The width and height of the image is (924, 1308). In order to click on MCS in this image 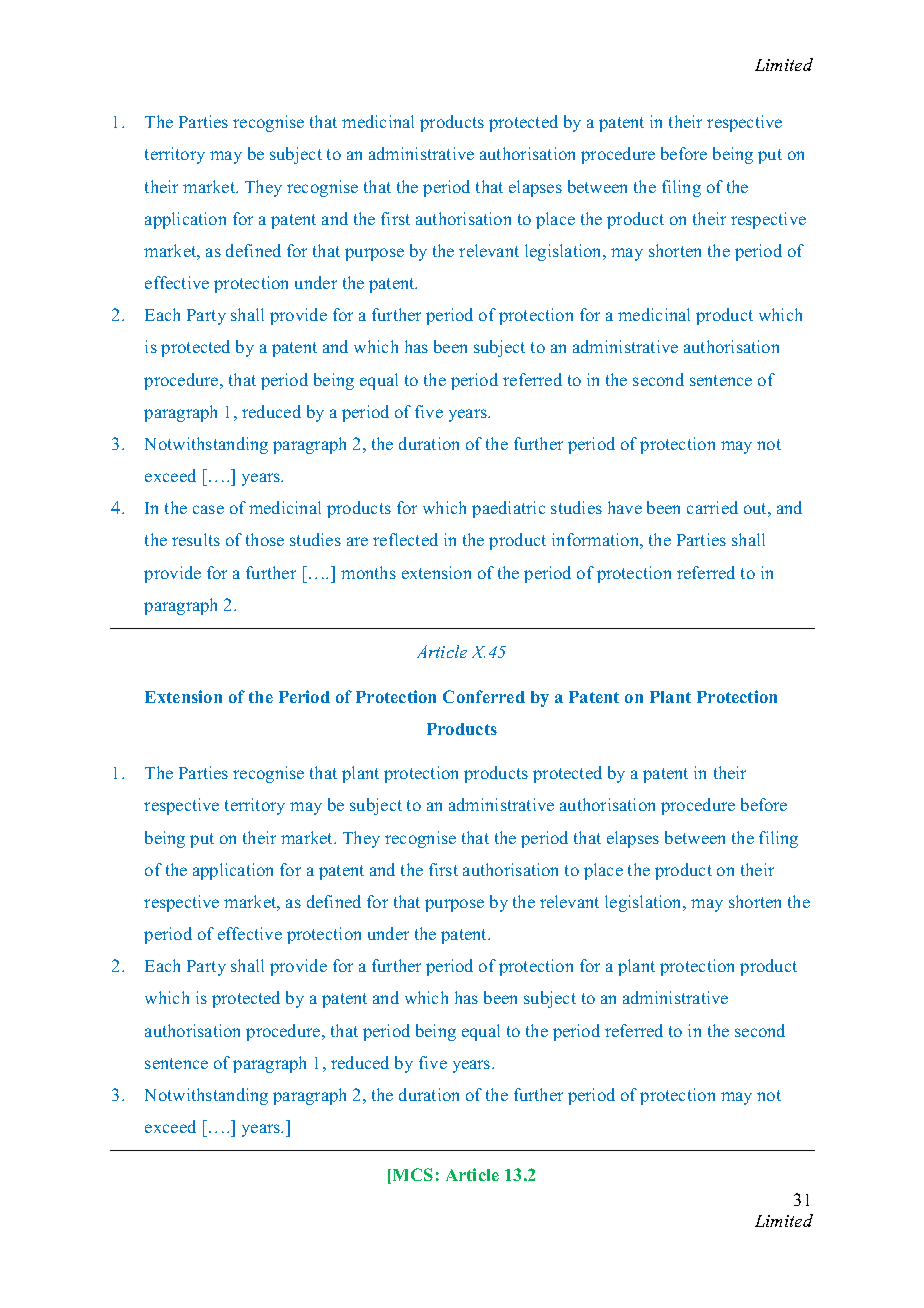, I will do `click(413, 1174)`.
